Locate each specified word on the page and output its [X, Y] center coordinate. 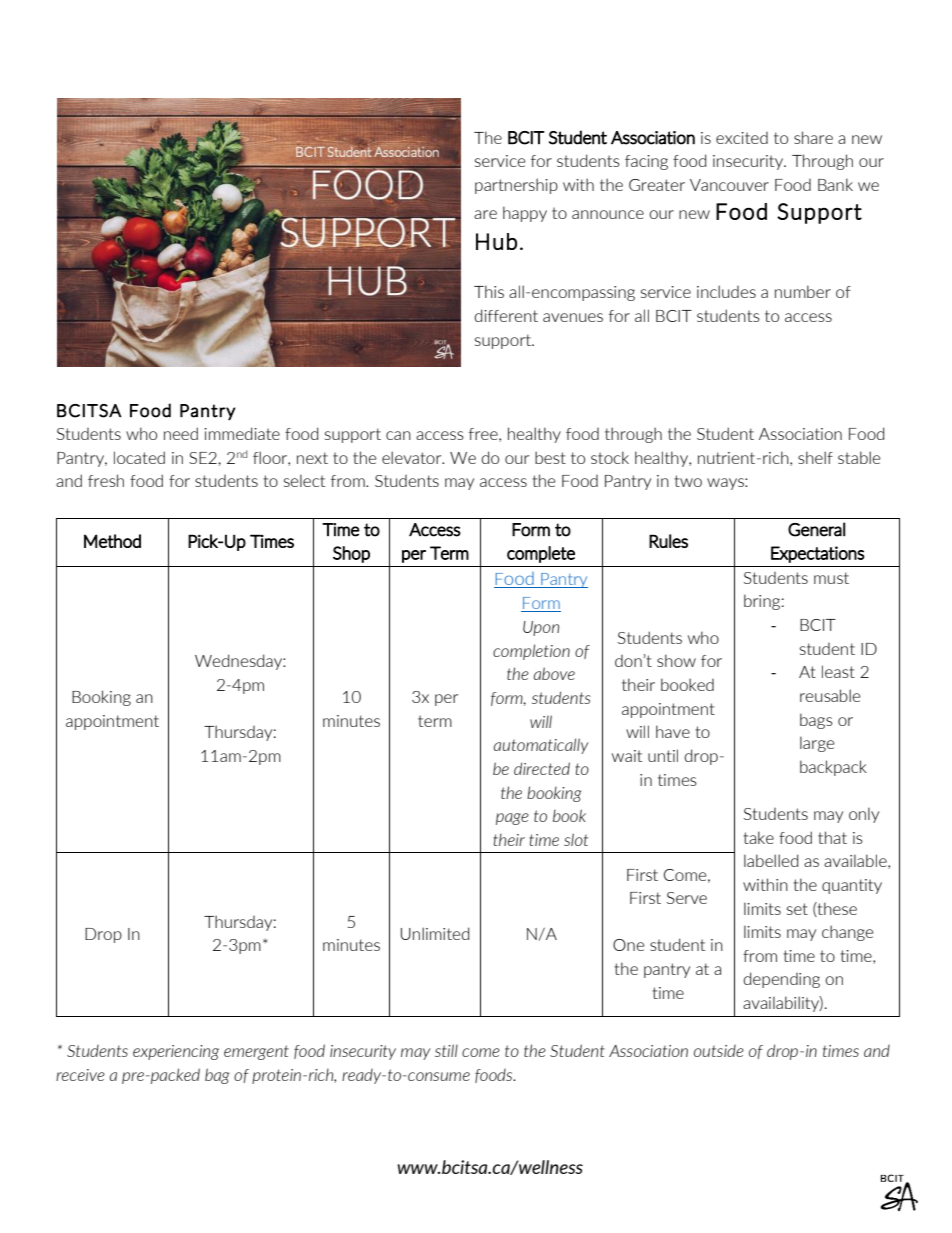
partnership [516, 186]
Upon [541, 628]
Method [112, 541]
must [831, 578]
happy [525, 214]
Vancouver [729, 185]
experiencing [176, 1052]
